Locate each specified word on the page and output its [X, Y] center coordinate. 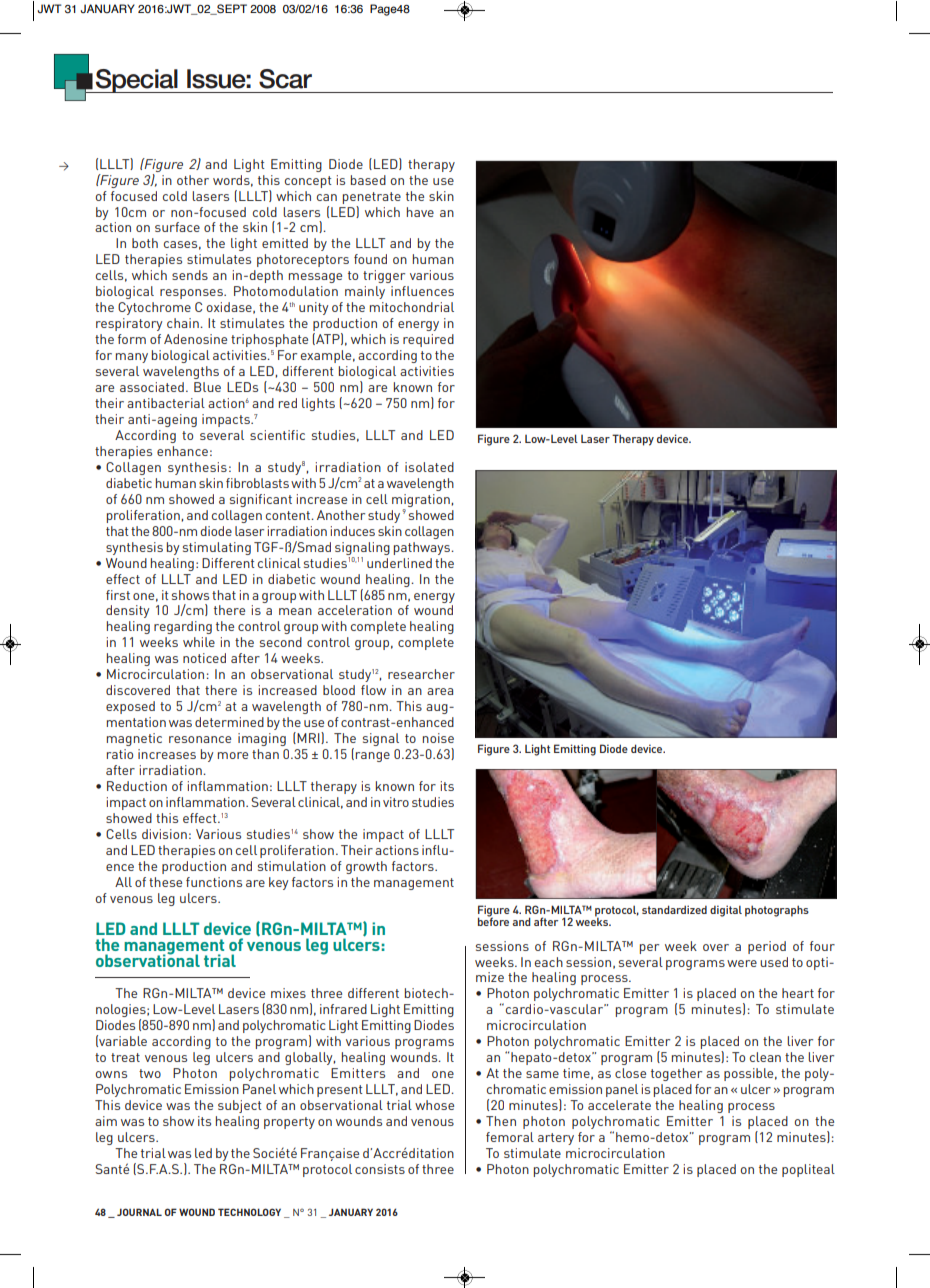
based [368, 180]
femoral [510, 1137]
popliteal [808, 1170]
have [420, 212]
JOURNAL [139, 1212]
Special [136, 81]
